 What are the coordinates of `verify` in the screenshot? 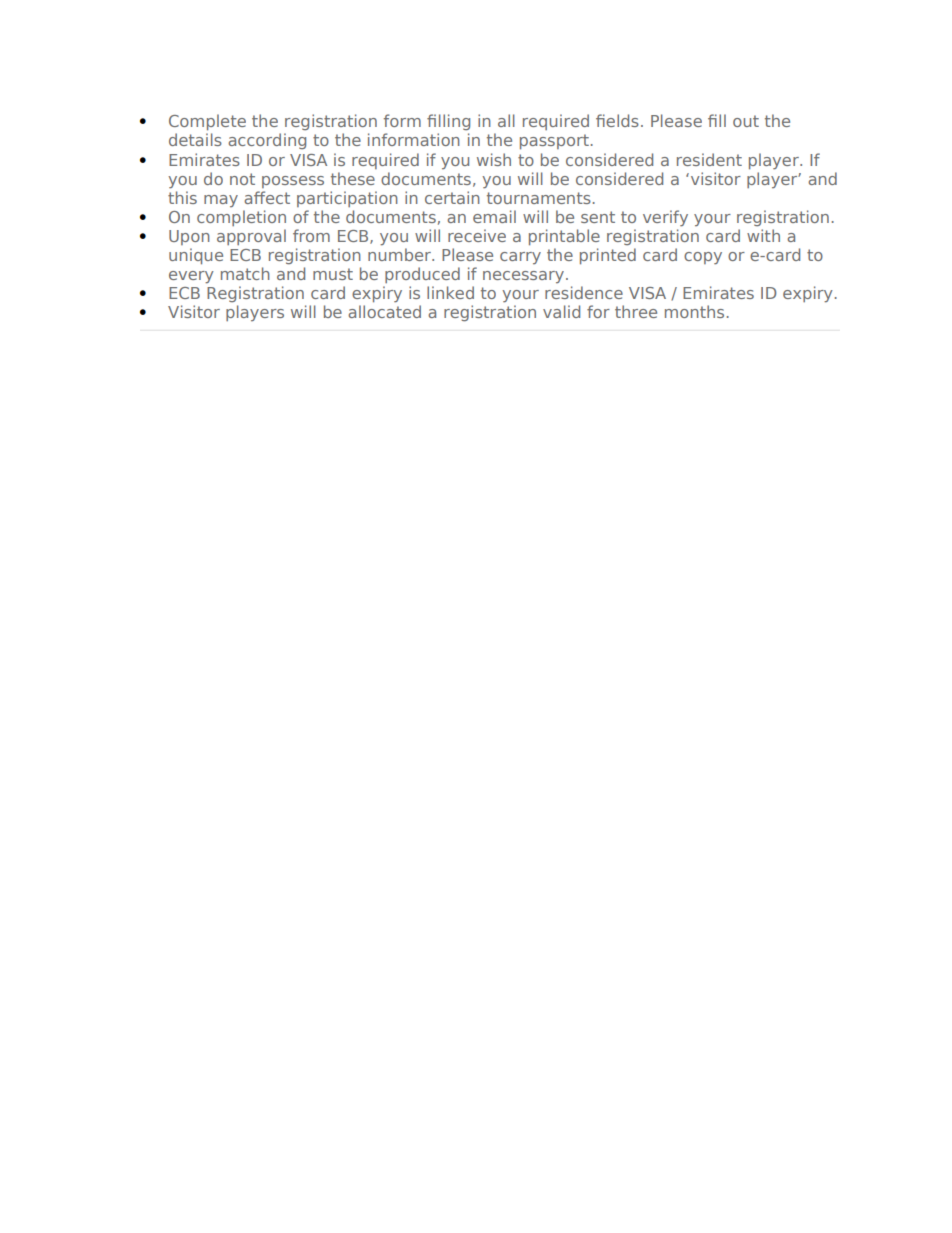 It's located at (665, 218).
